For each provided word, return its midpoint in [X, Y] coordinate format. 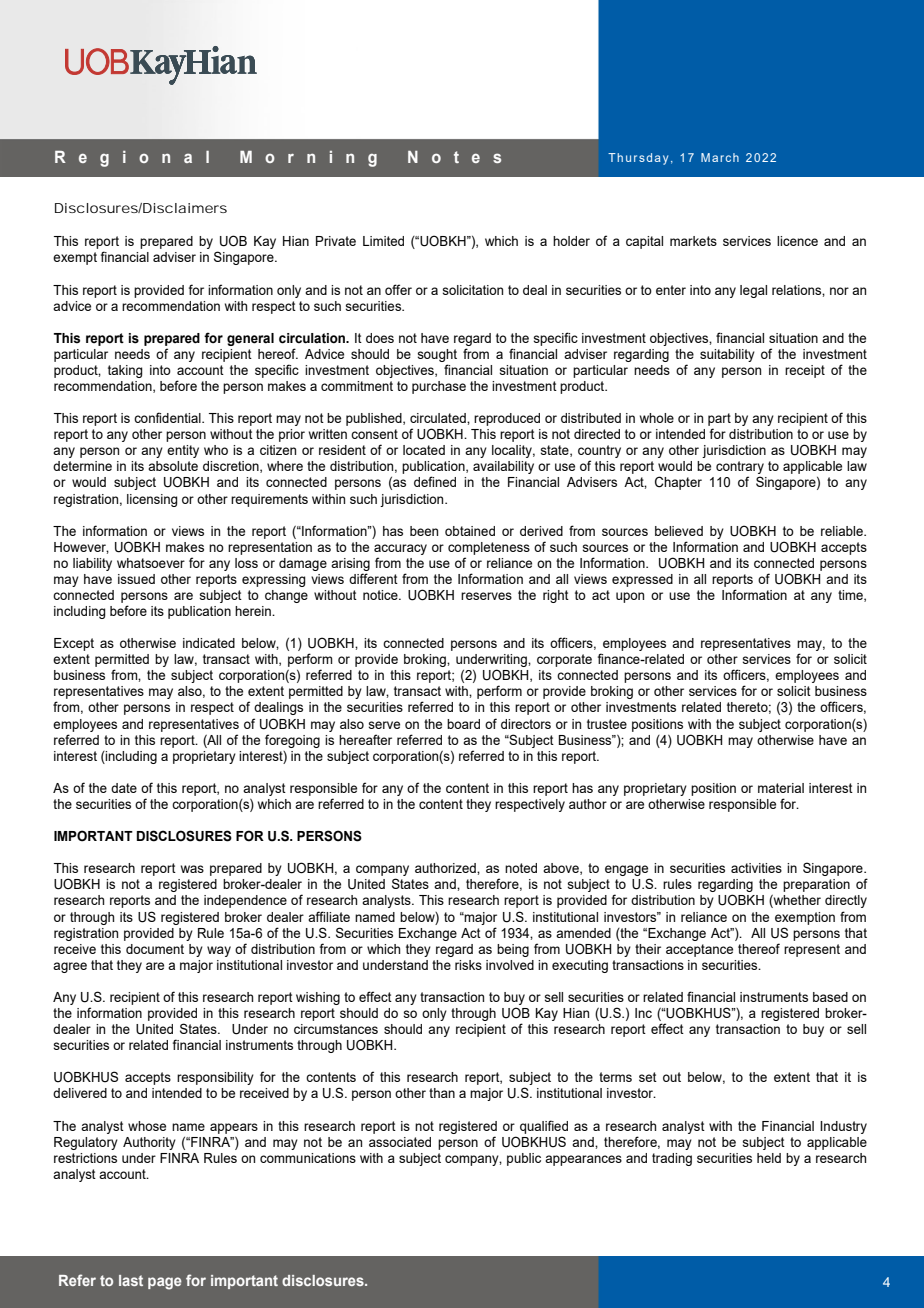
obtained [470, 531]
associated [400, 1142]
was [192, 869]
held [769, 1158]
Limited [383, 241]
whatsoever [151, 563]
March [720, 157]
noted [521, 868]
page [165, 1283]
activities [756, 868]
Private [336, 241]
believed [679, 531]
